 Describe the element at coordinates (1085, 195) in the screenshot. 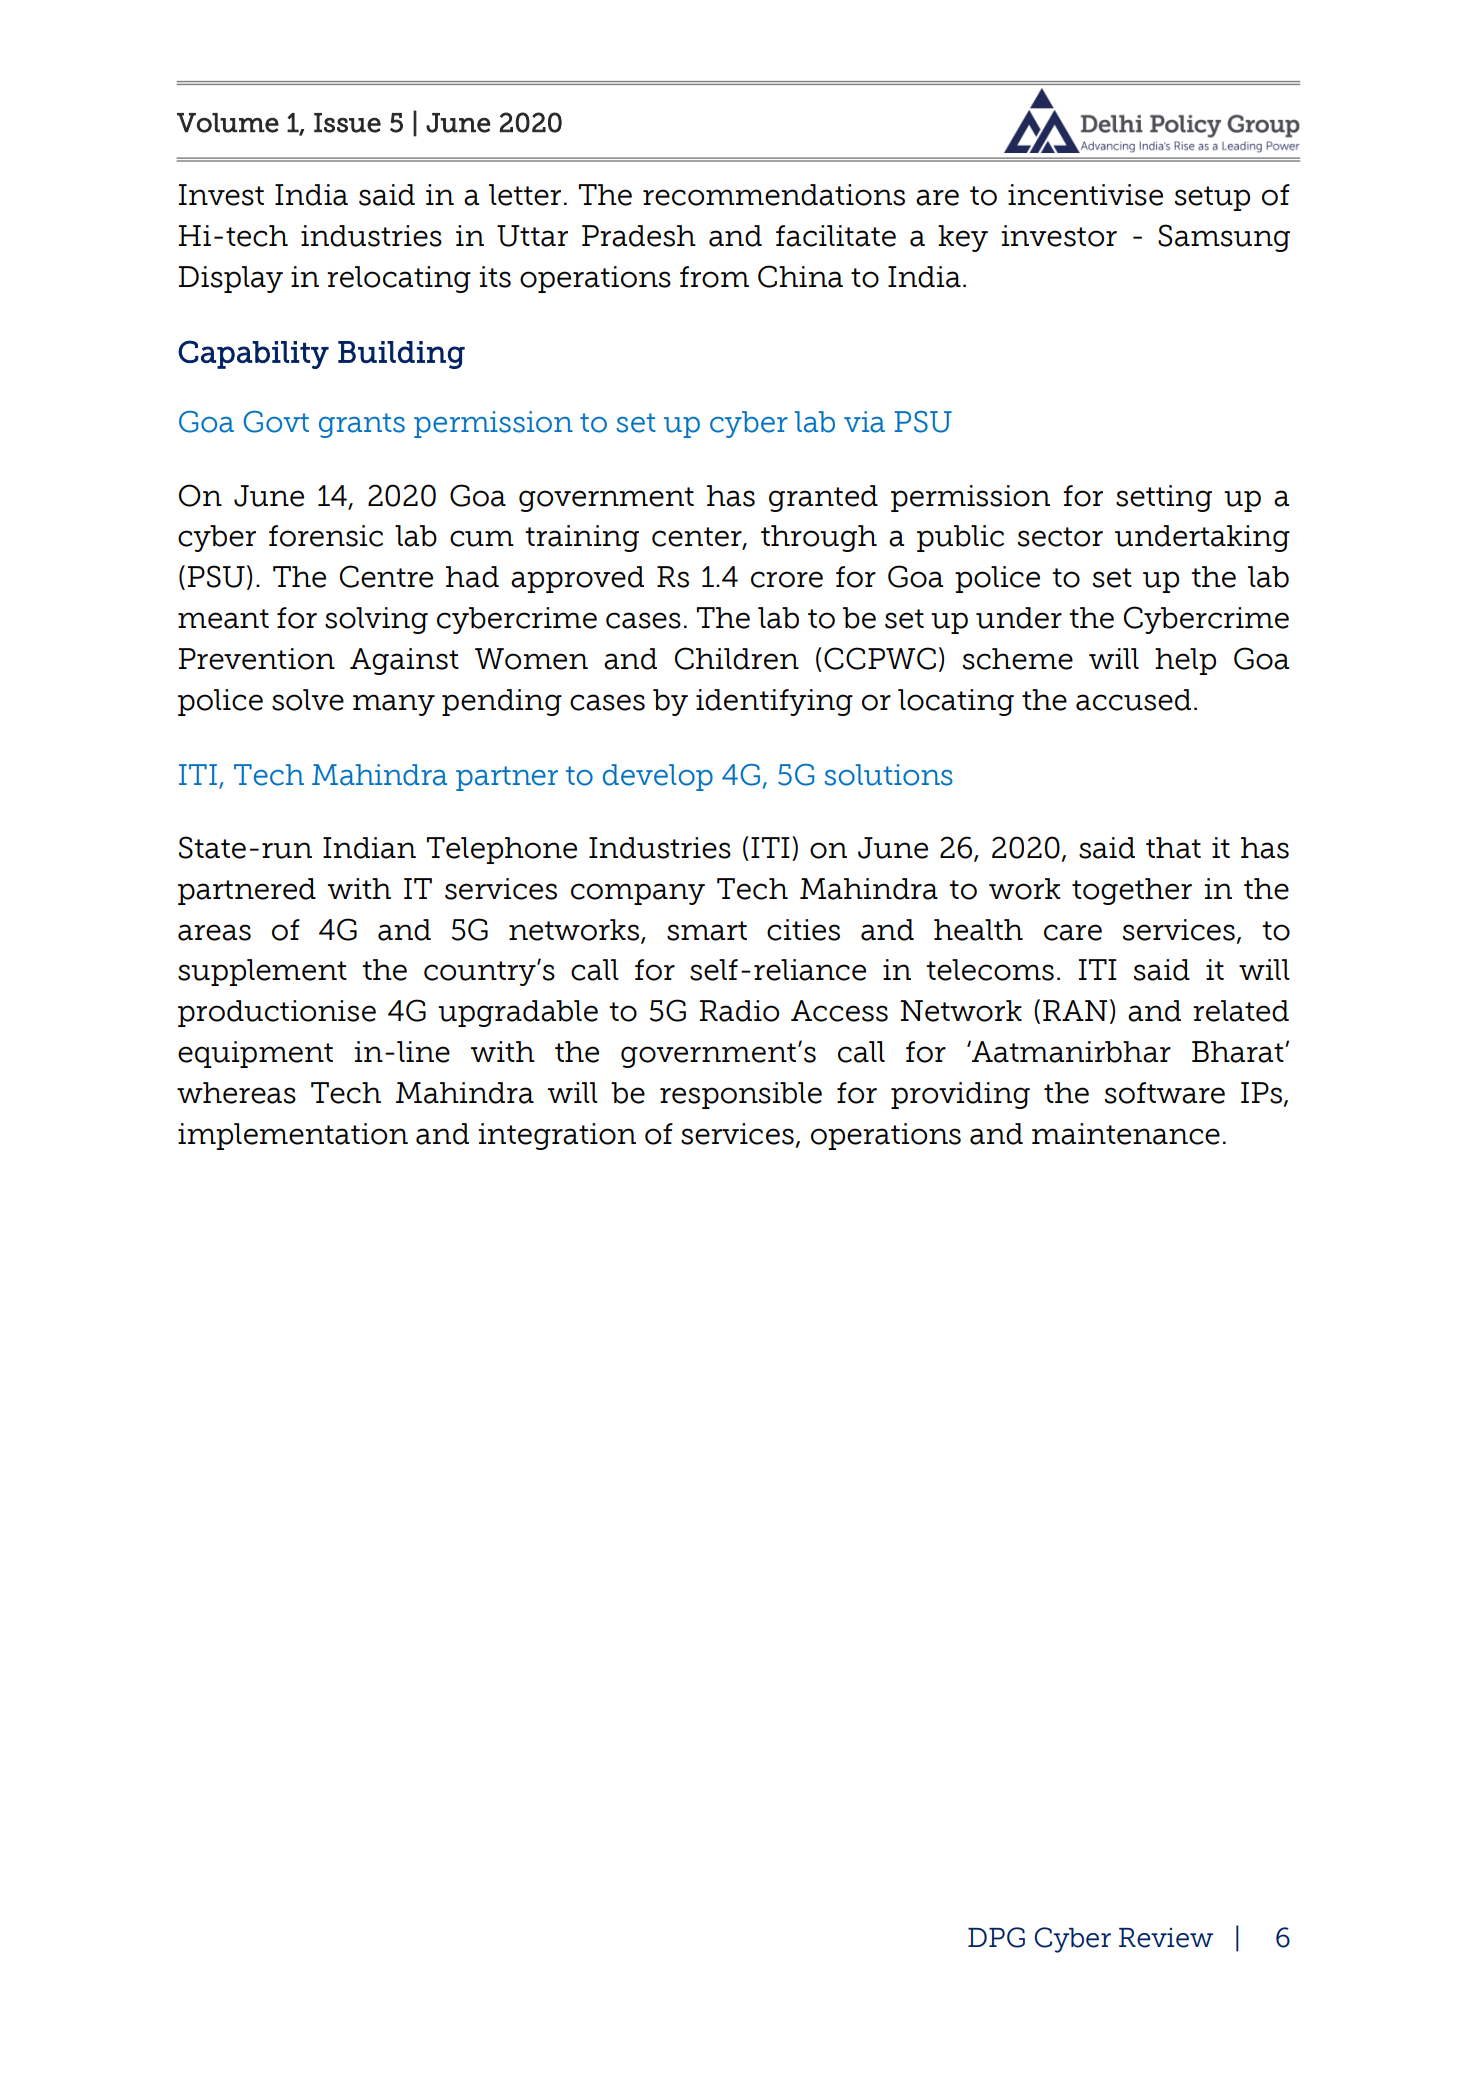

I see `incentivise` at that location.
